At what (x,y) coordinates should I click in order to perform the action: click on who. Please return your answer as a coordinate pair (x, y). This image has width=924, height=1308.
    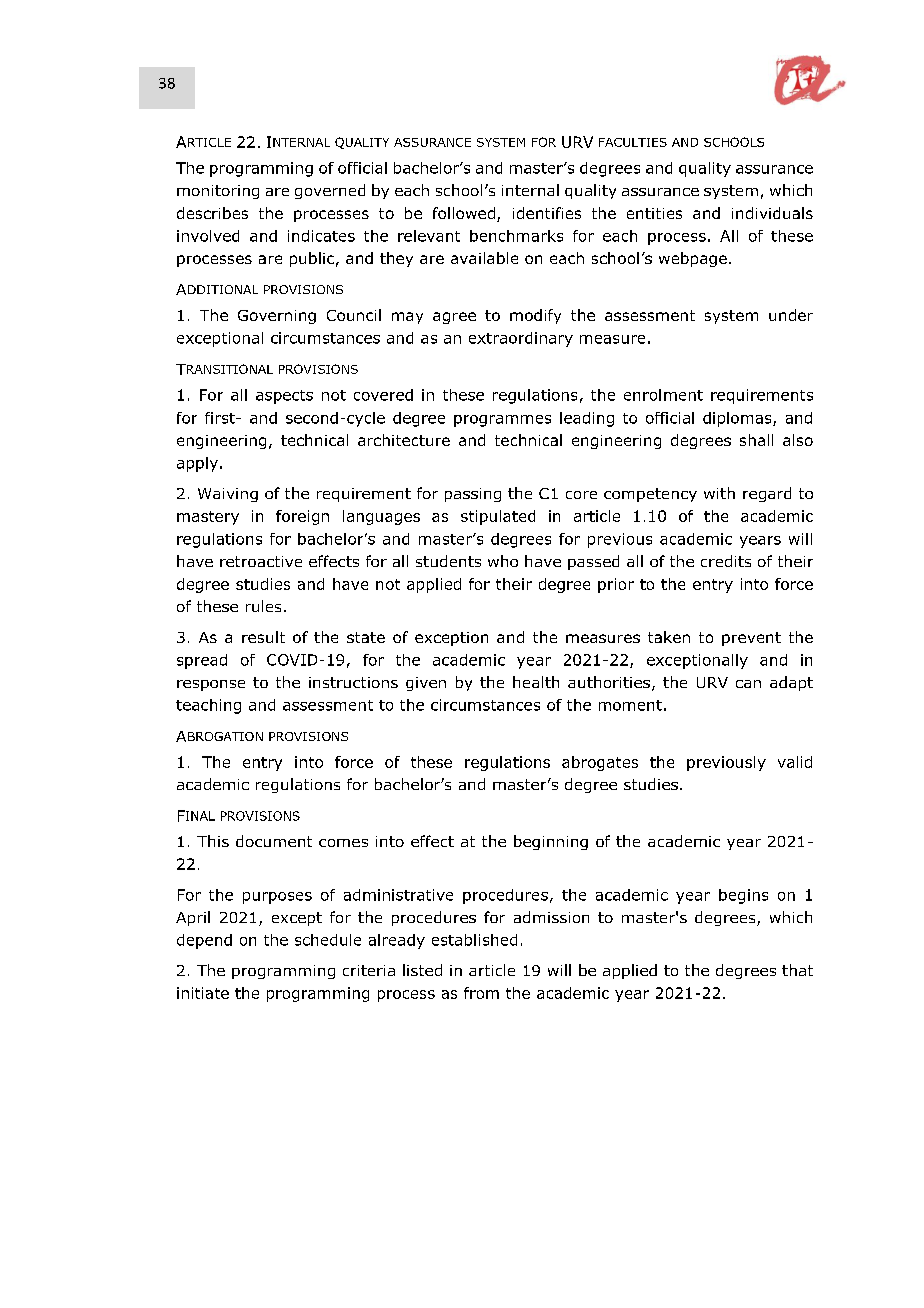
    Looking at the image, I should click on (503, 561).
